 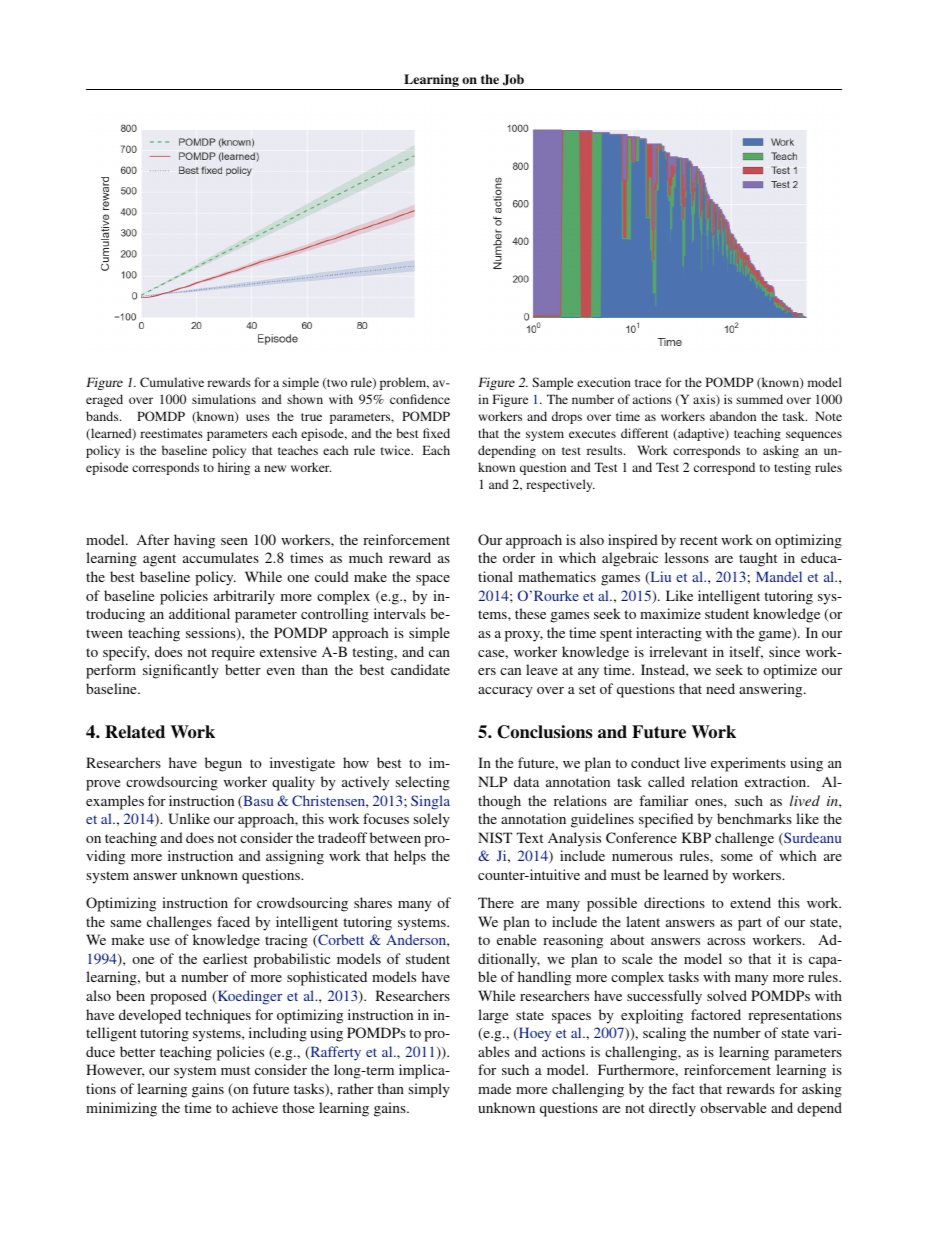 I want to click on Job, so click(x=513, y=80).
